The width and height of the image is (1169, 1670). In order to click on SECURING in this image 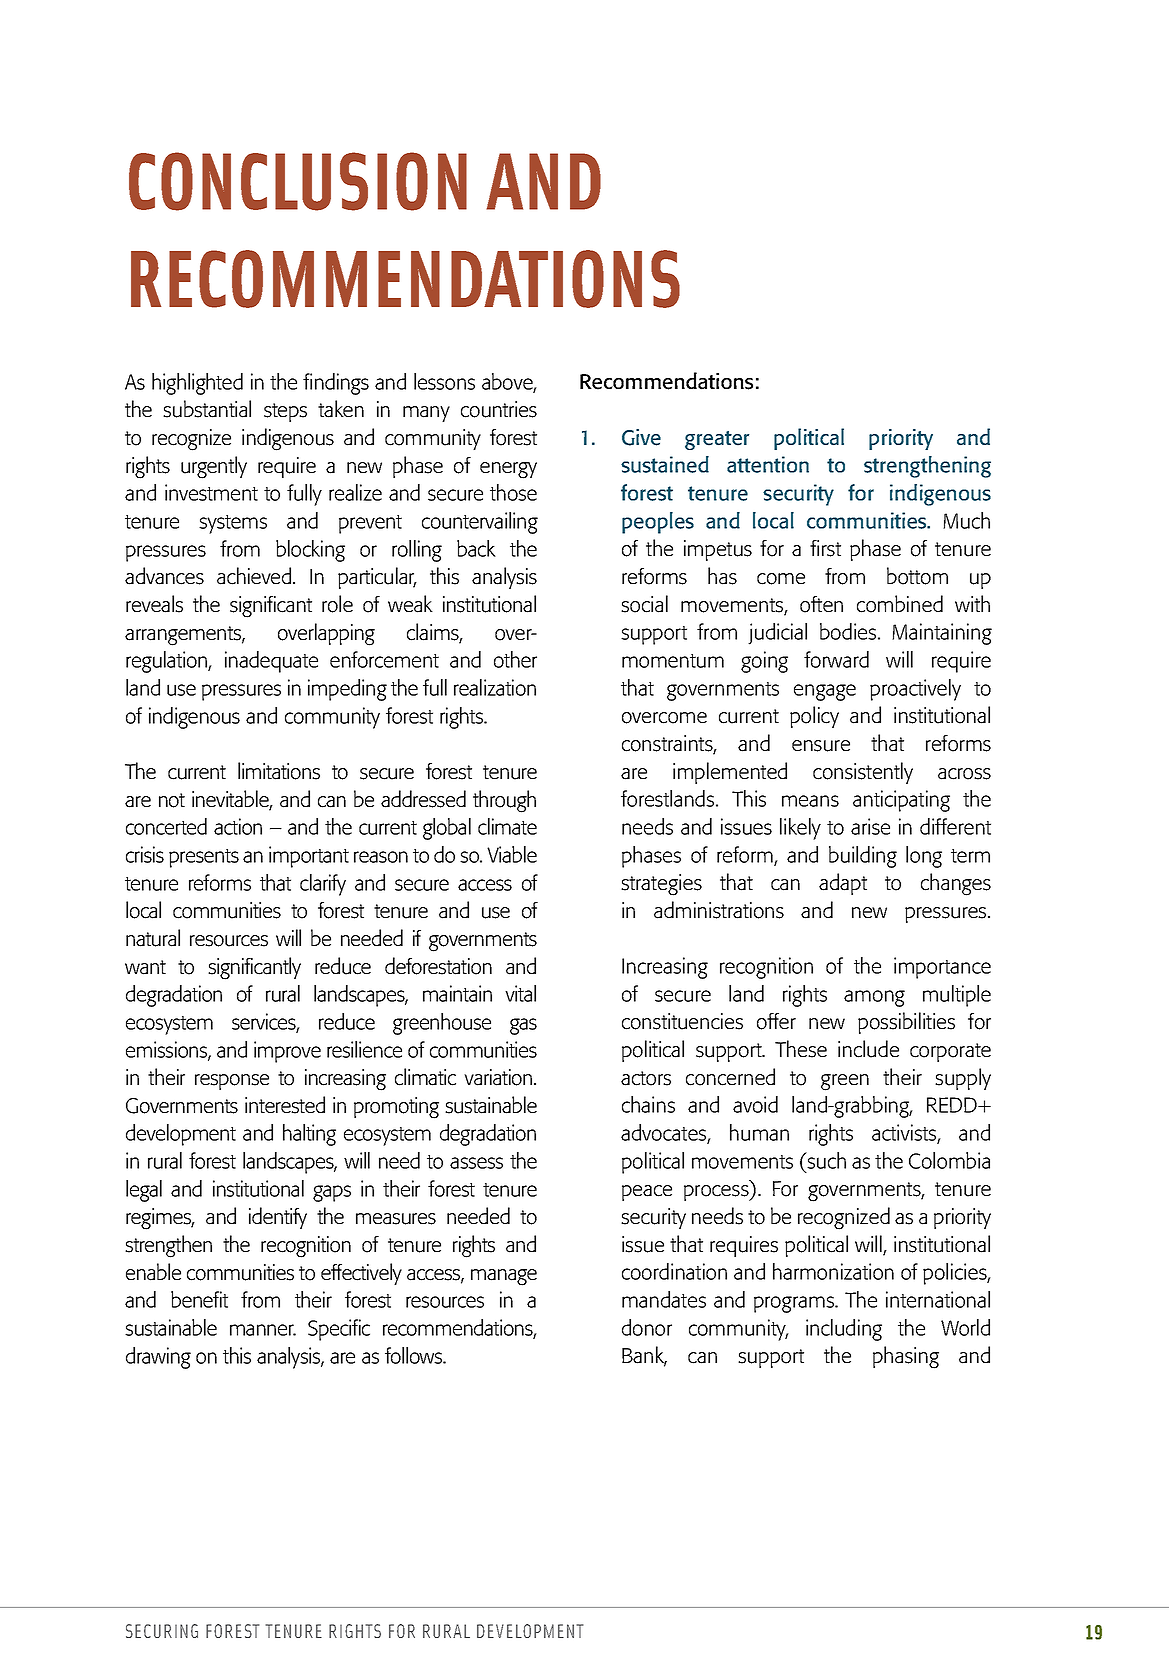, I will do `click(162, 1631)`.
